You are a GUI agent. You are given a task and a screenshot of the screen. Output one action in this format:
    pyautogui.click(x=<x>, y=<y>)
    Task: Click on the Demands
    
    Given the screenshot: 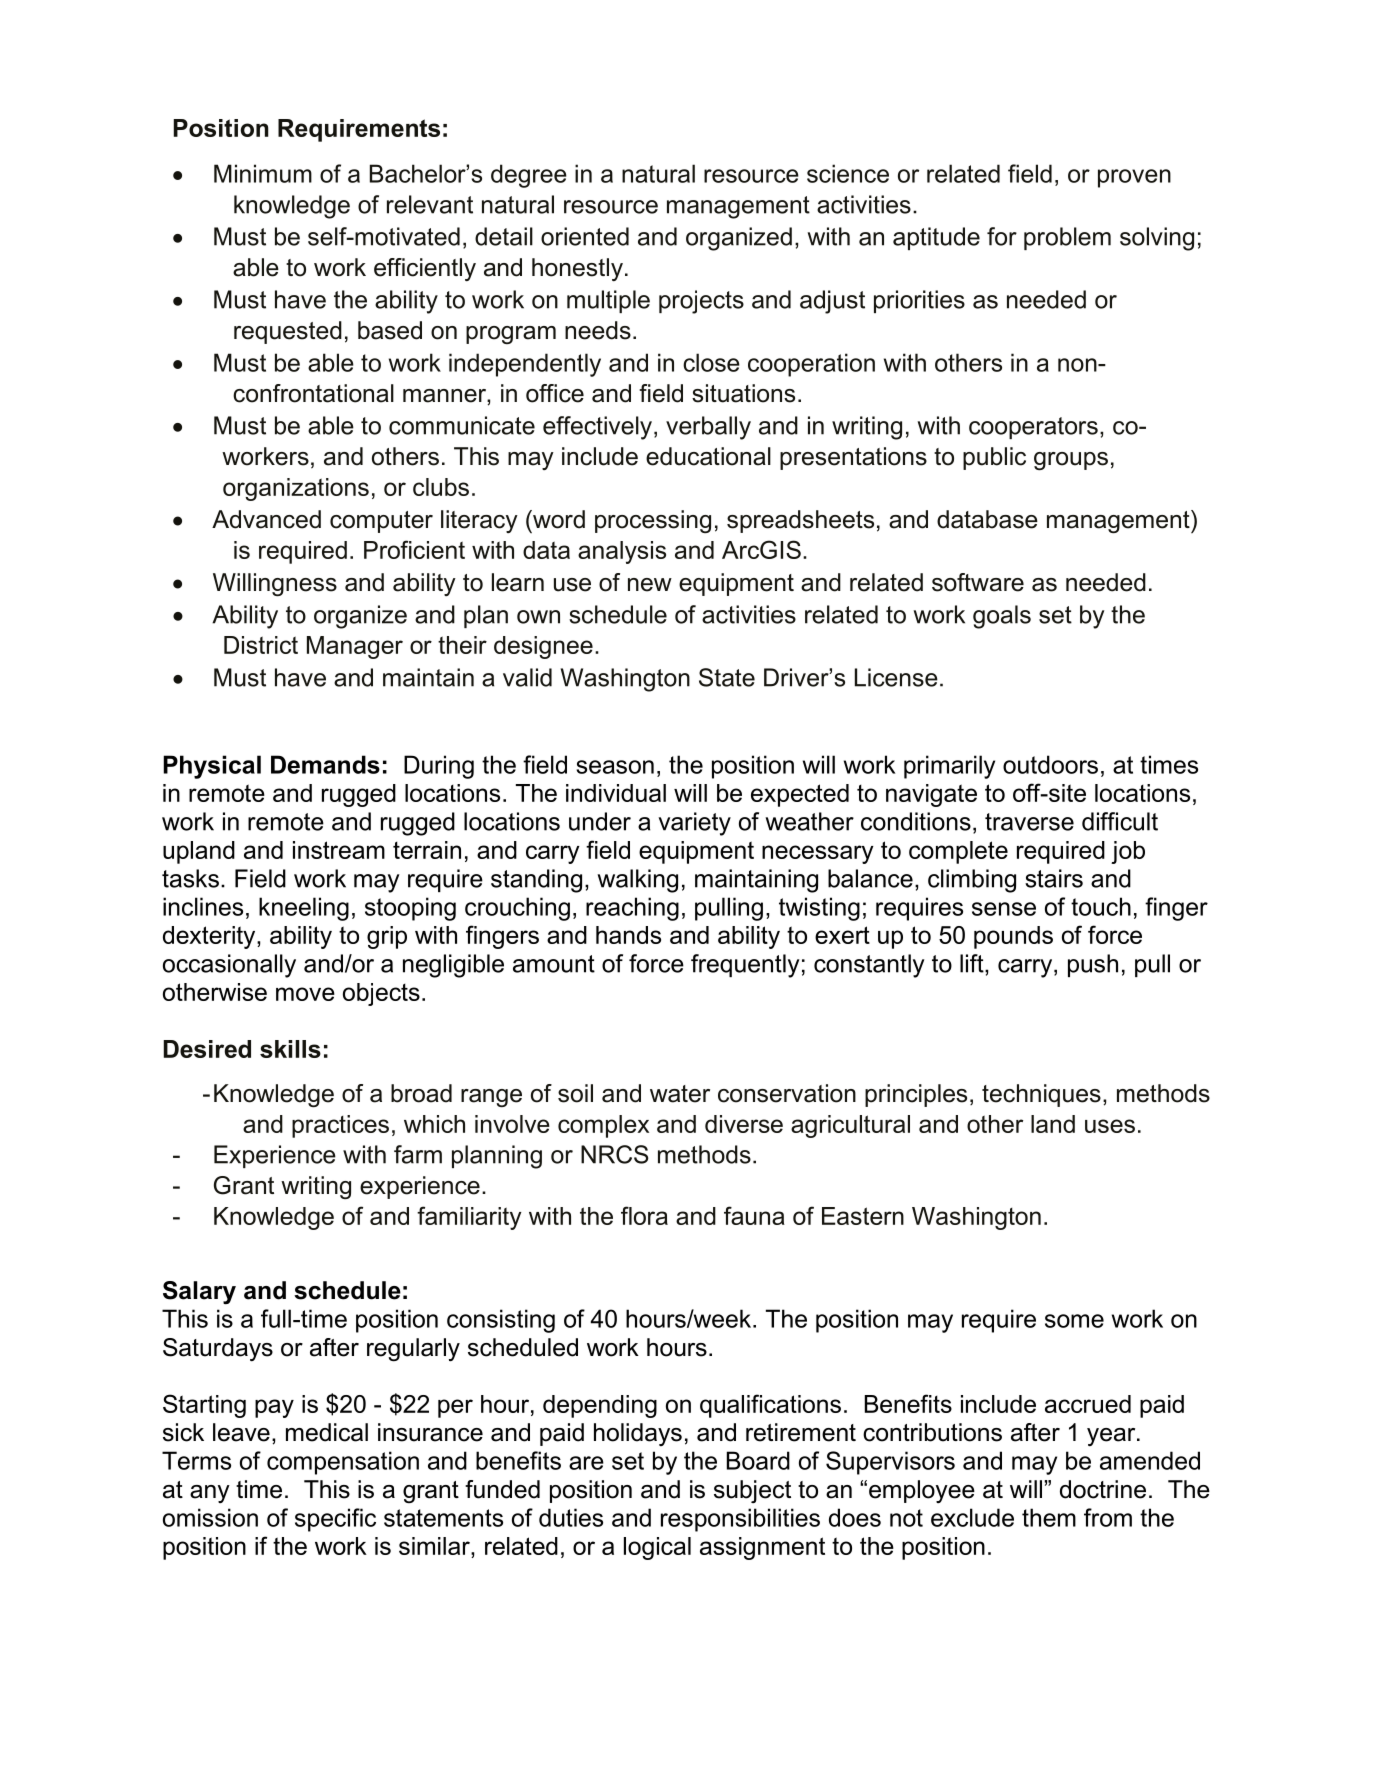 What is the action you would take?
    pyautogui.click(x=325, y=764)
